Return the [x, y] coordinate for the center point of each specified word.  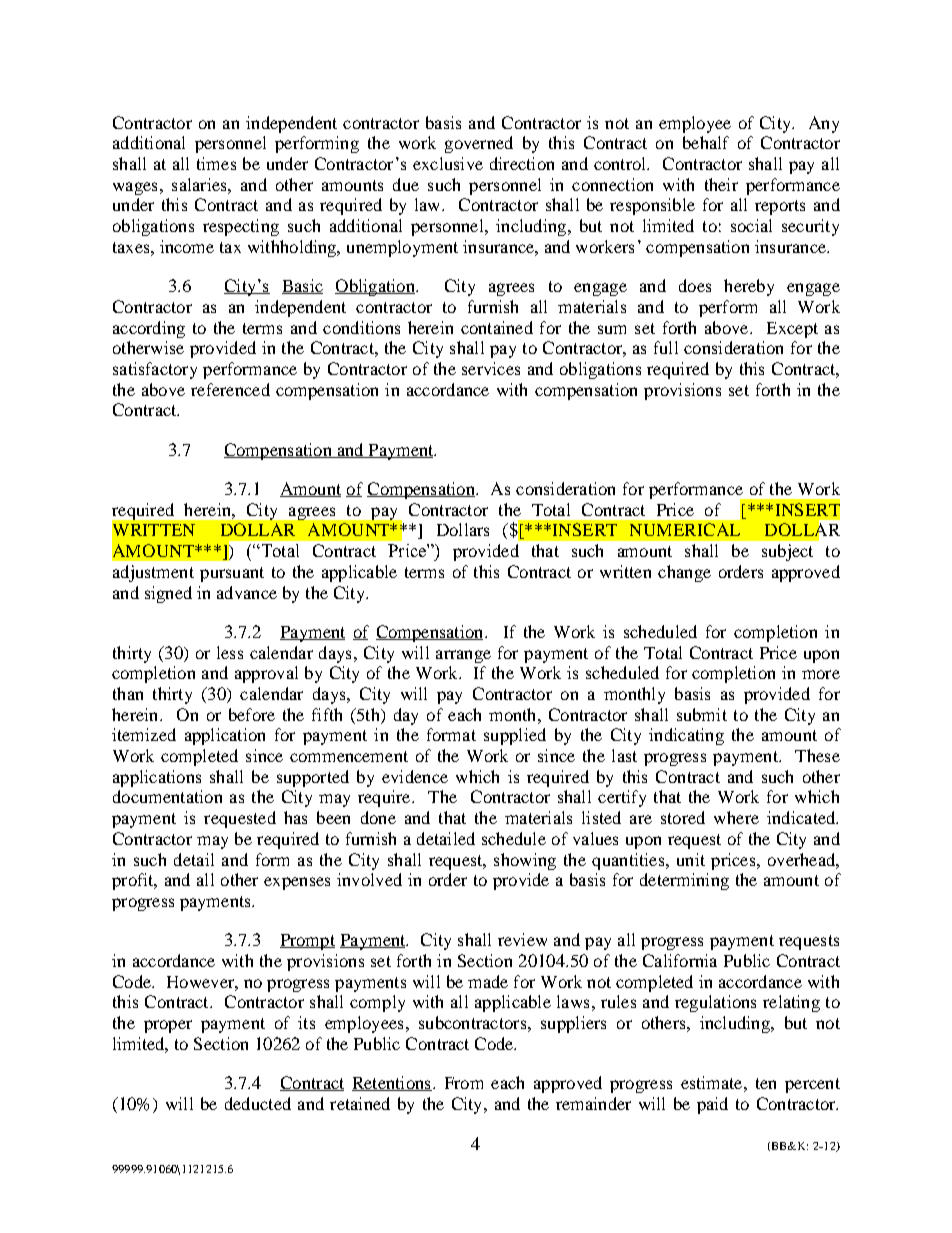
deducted [258, 1103]
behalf [706, 142]
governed [479, 144]
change [684, 573]
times [216, 163]
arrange [463, 656]
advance [247, 592]
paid [712, 1105]
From [464, 1083]
